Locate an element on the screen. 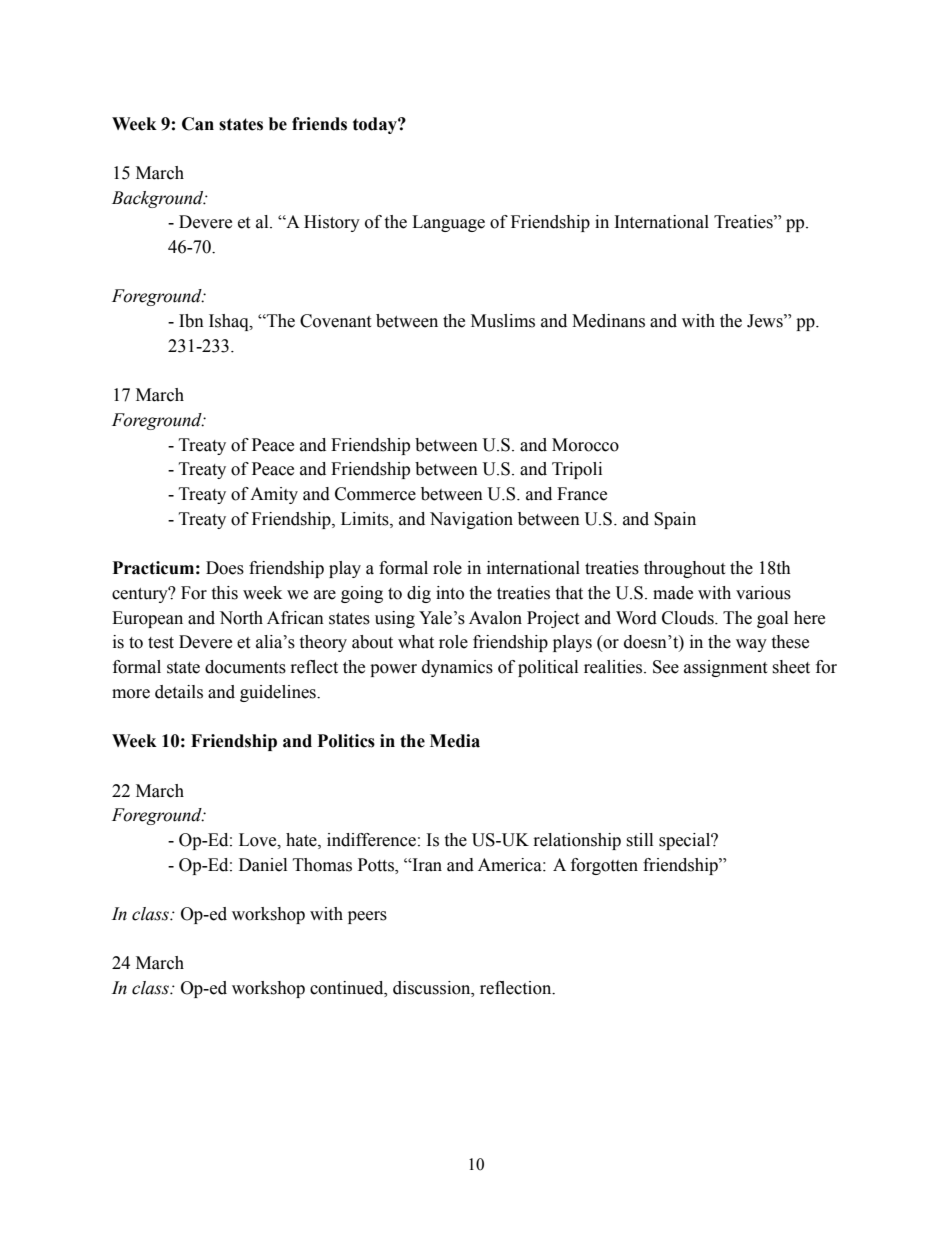 This screenshot has height=1233, width=952. Clouds is located at coordinates (689, 618).
